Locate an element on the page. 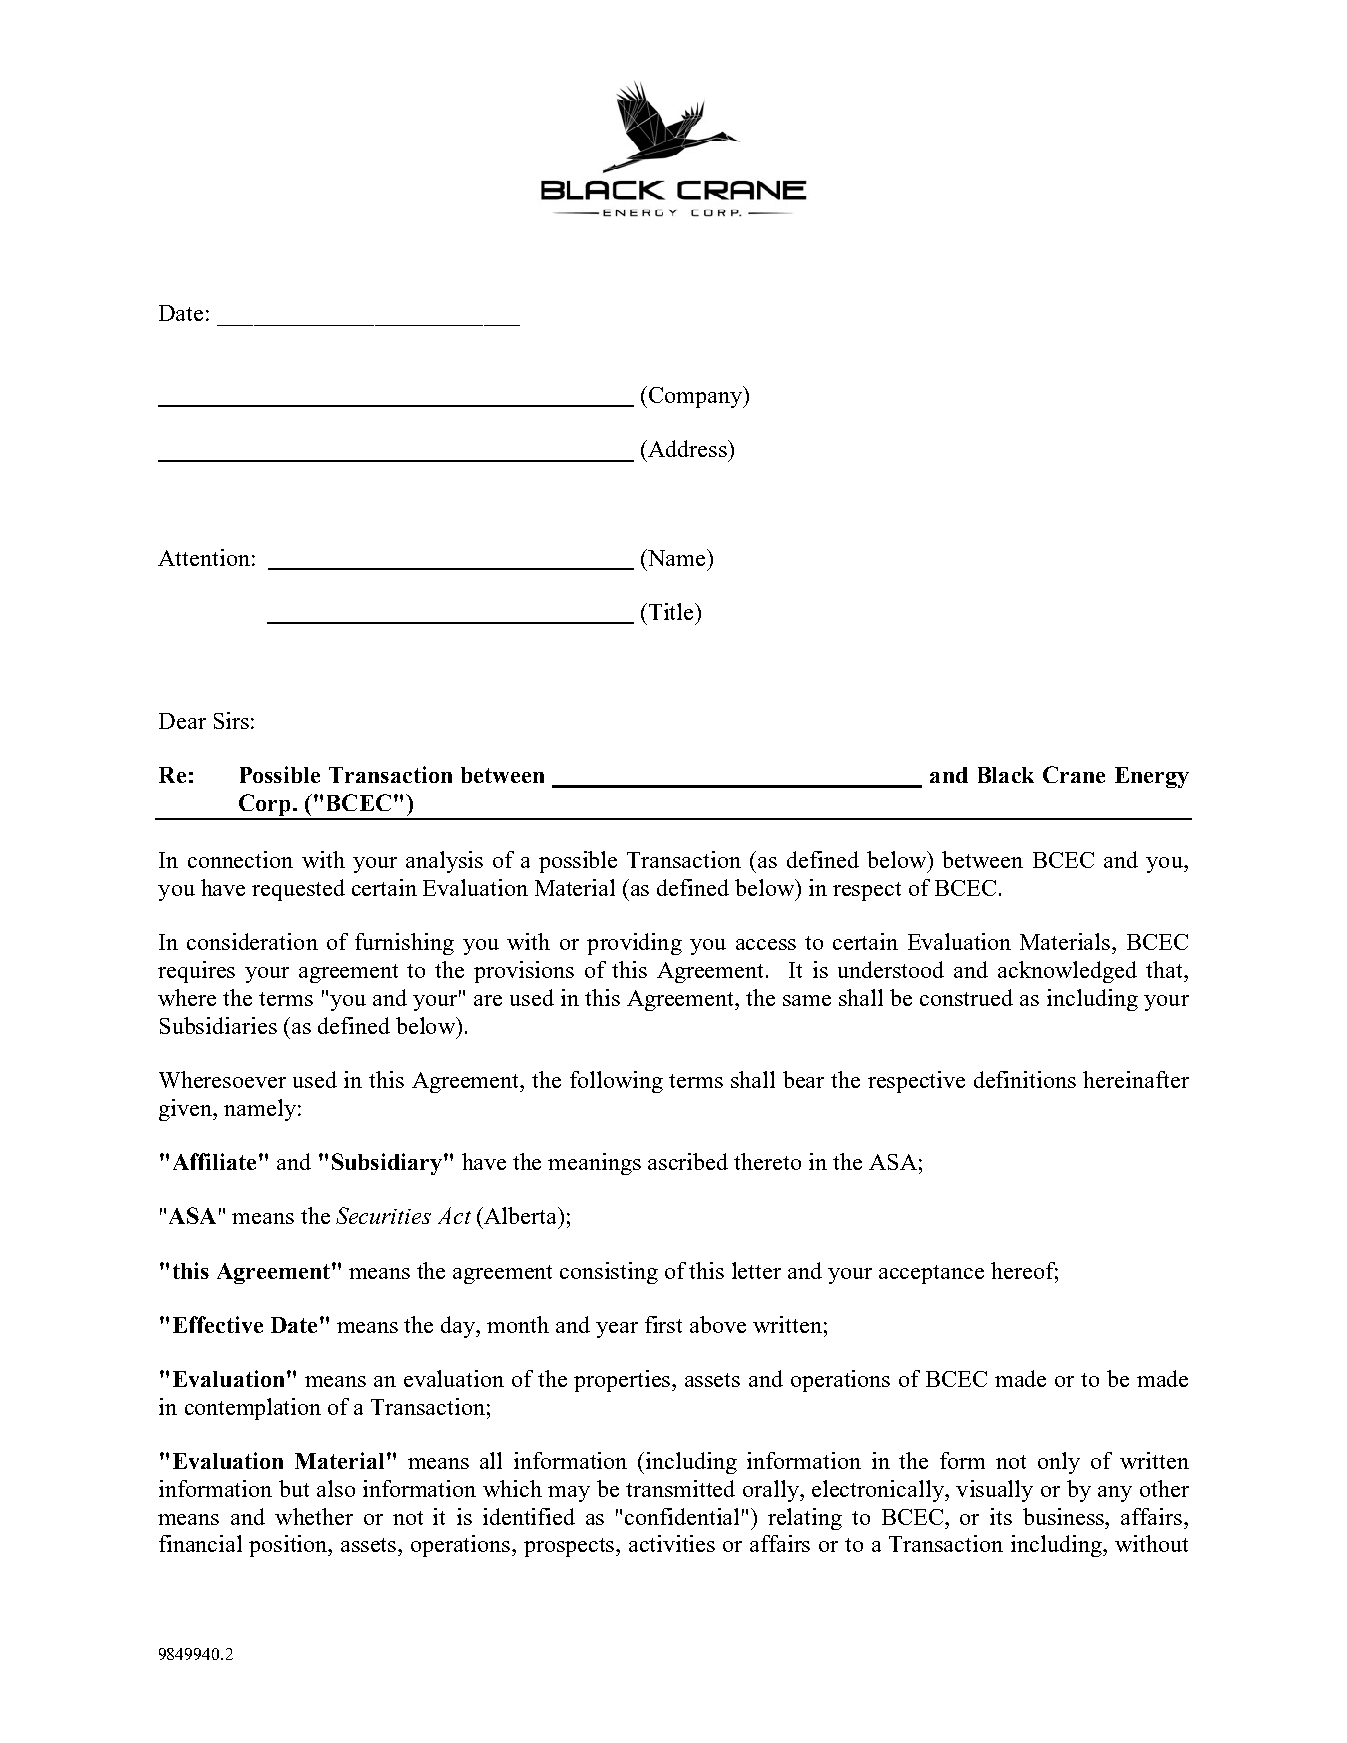 Image resolution: width=1347 pixels, height=1743 pixels. Black is located at coordinates (1006, 775).
